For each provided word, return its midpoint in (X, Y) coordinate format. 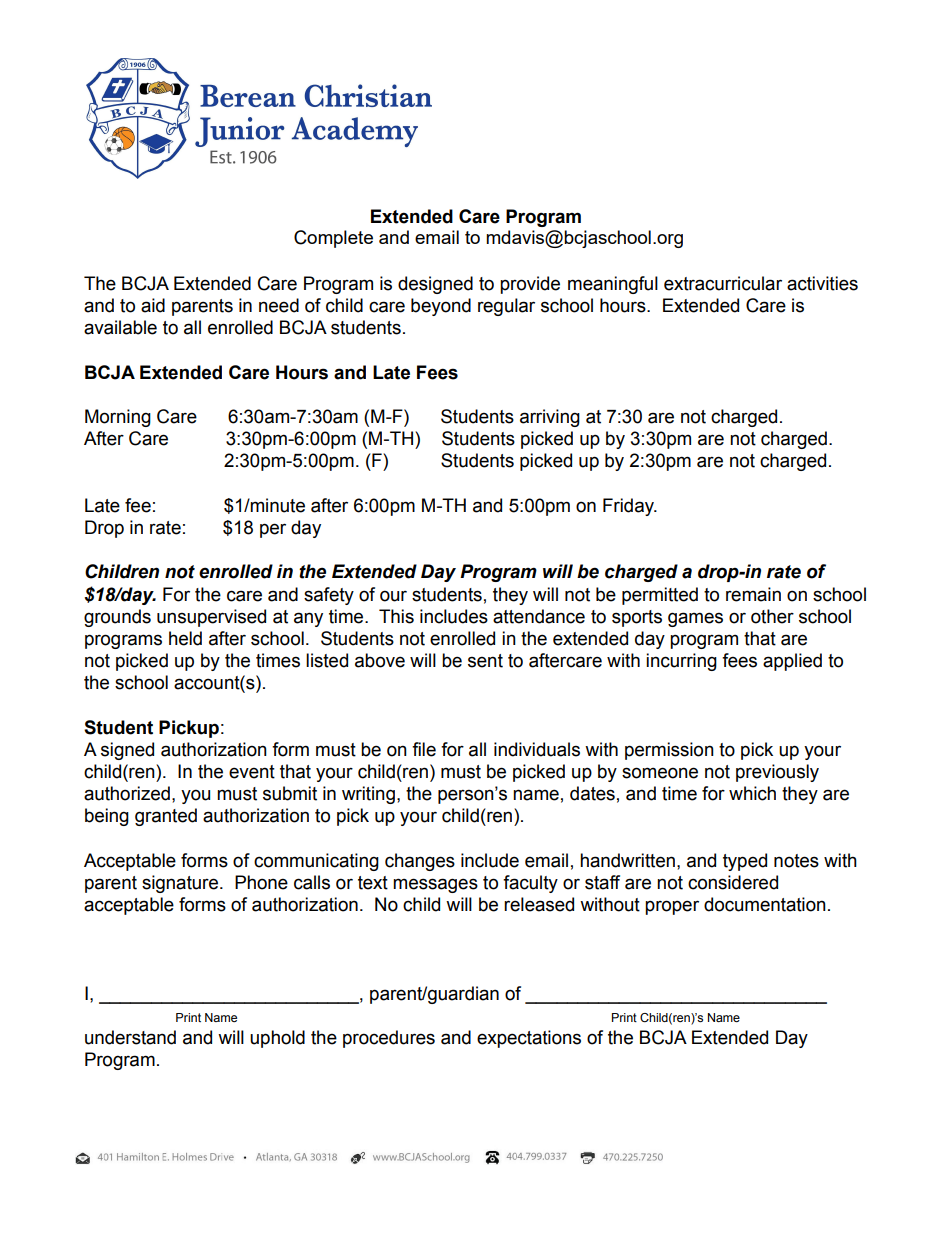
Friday (629, 507)
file (424, 749)
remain (753, 594)
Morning (118, 418)
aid (153, 305)
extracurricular (723, 283)
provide (530, 285)
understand (130, 1037)
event (252, 772)
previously (777, 773)
